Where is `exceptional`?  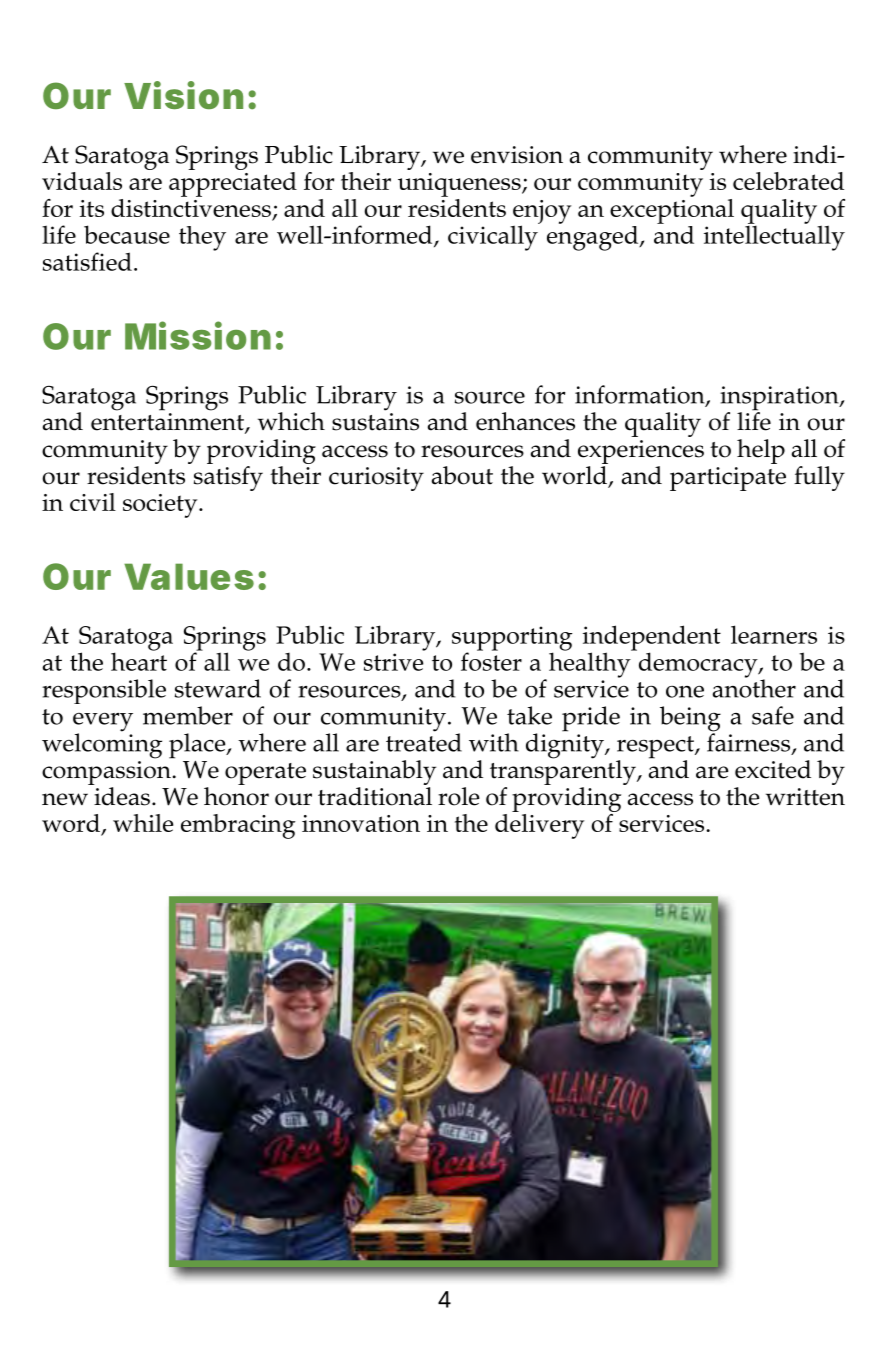
exceptional is located at coordinates (672, 209).
